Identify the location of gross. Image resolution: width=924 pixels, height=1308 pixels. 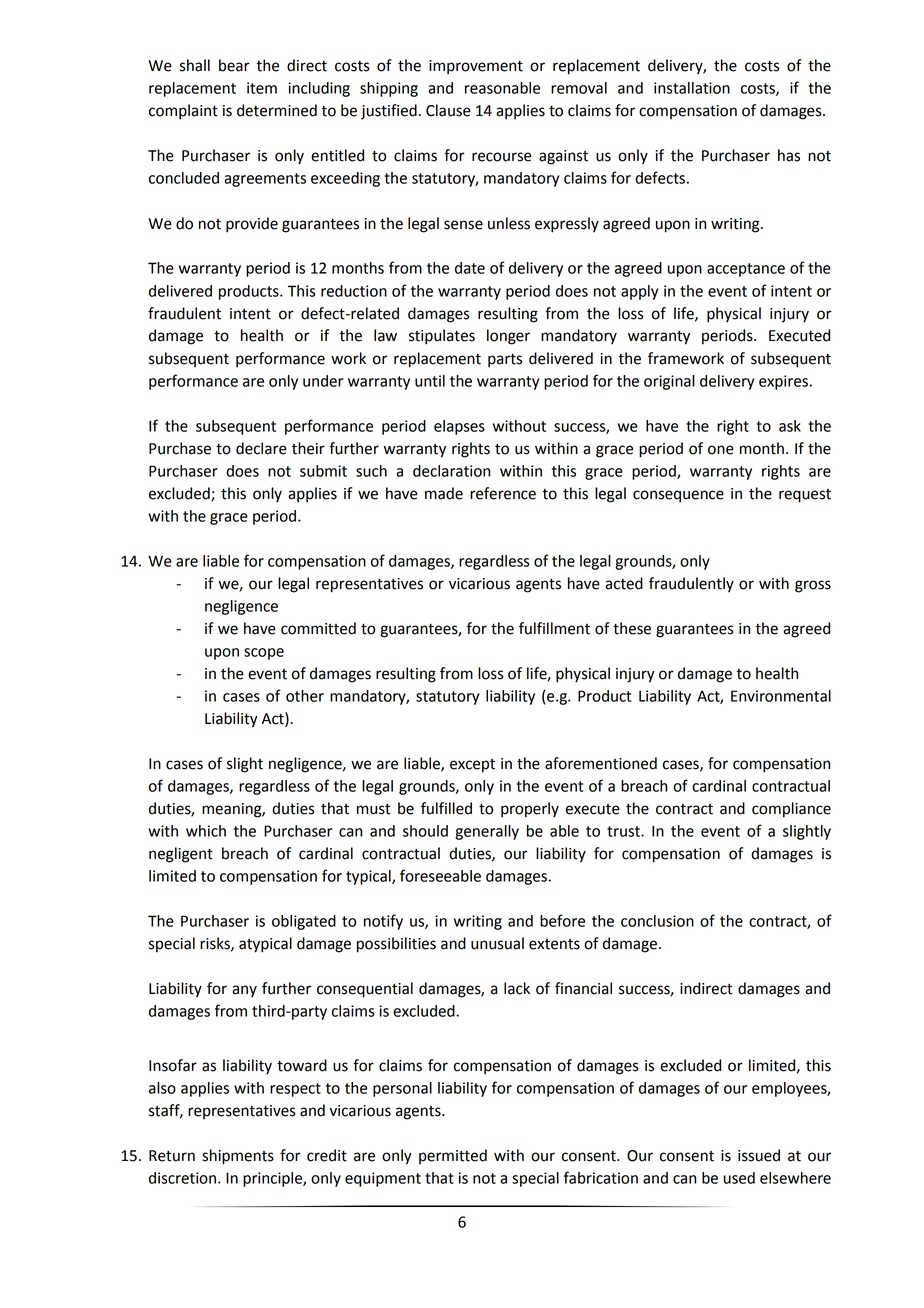
(813, 586).
